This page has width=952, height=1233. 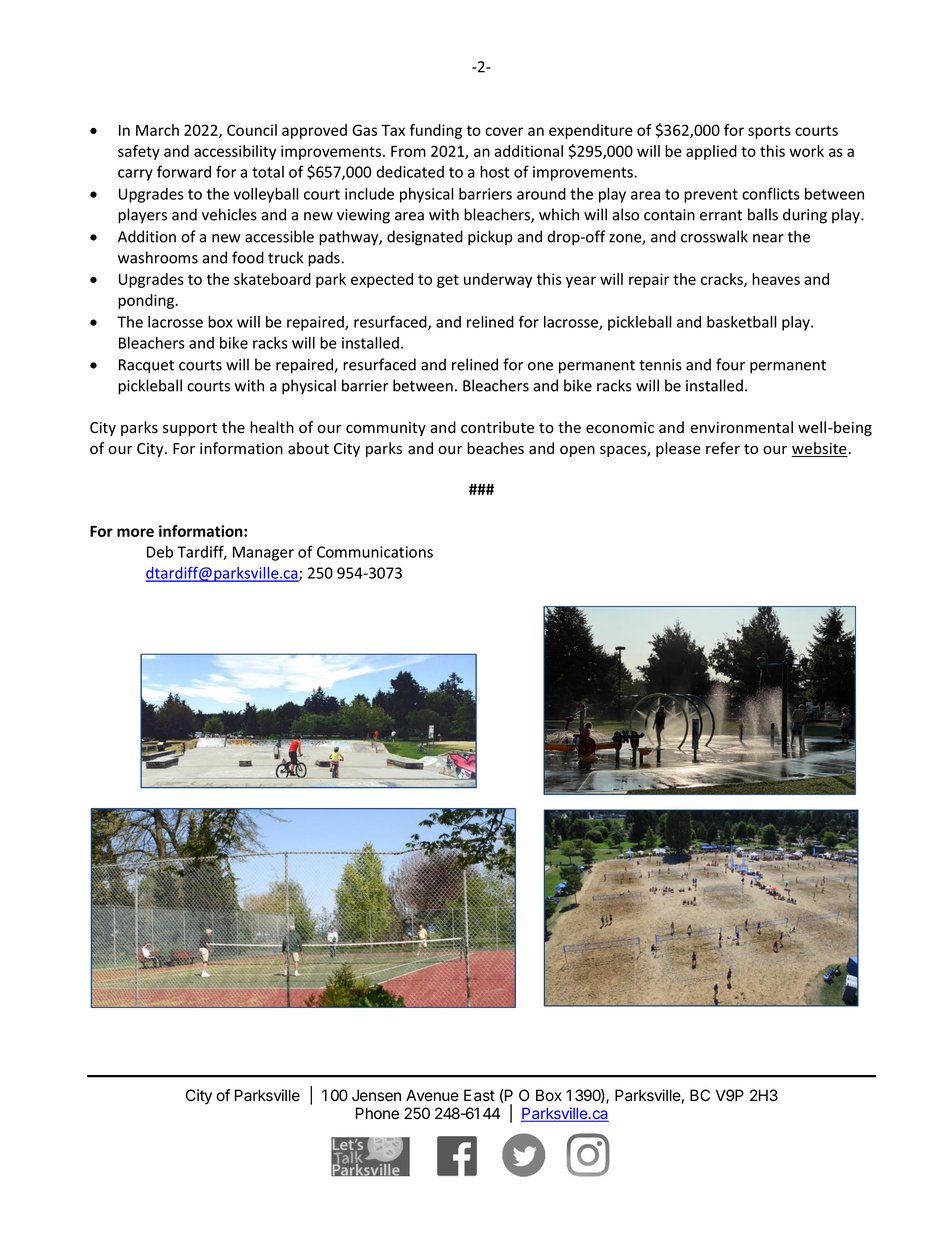 I want to click on beaches, so click(x=495, y=448).
